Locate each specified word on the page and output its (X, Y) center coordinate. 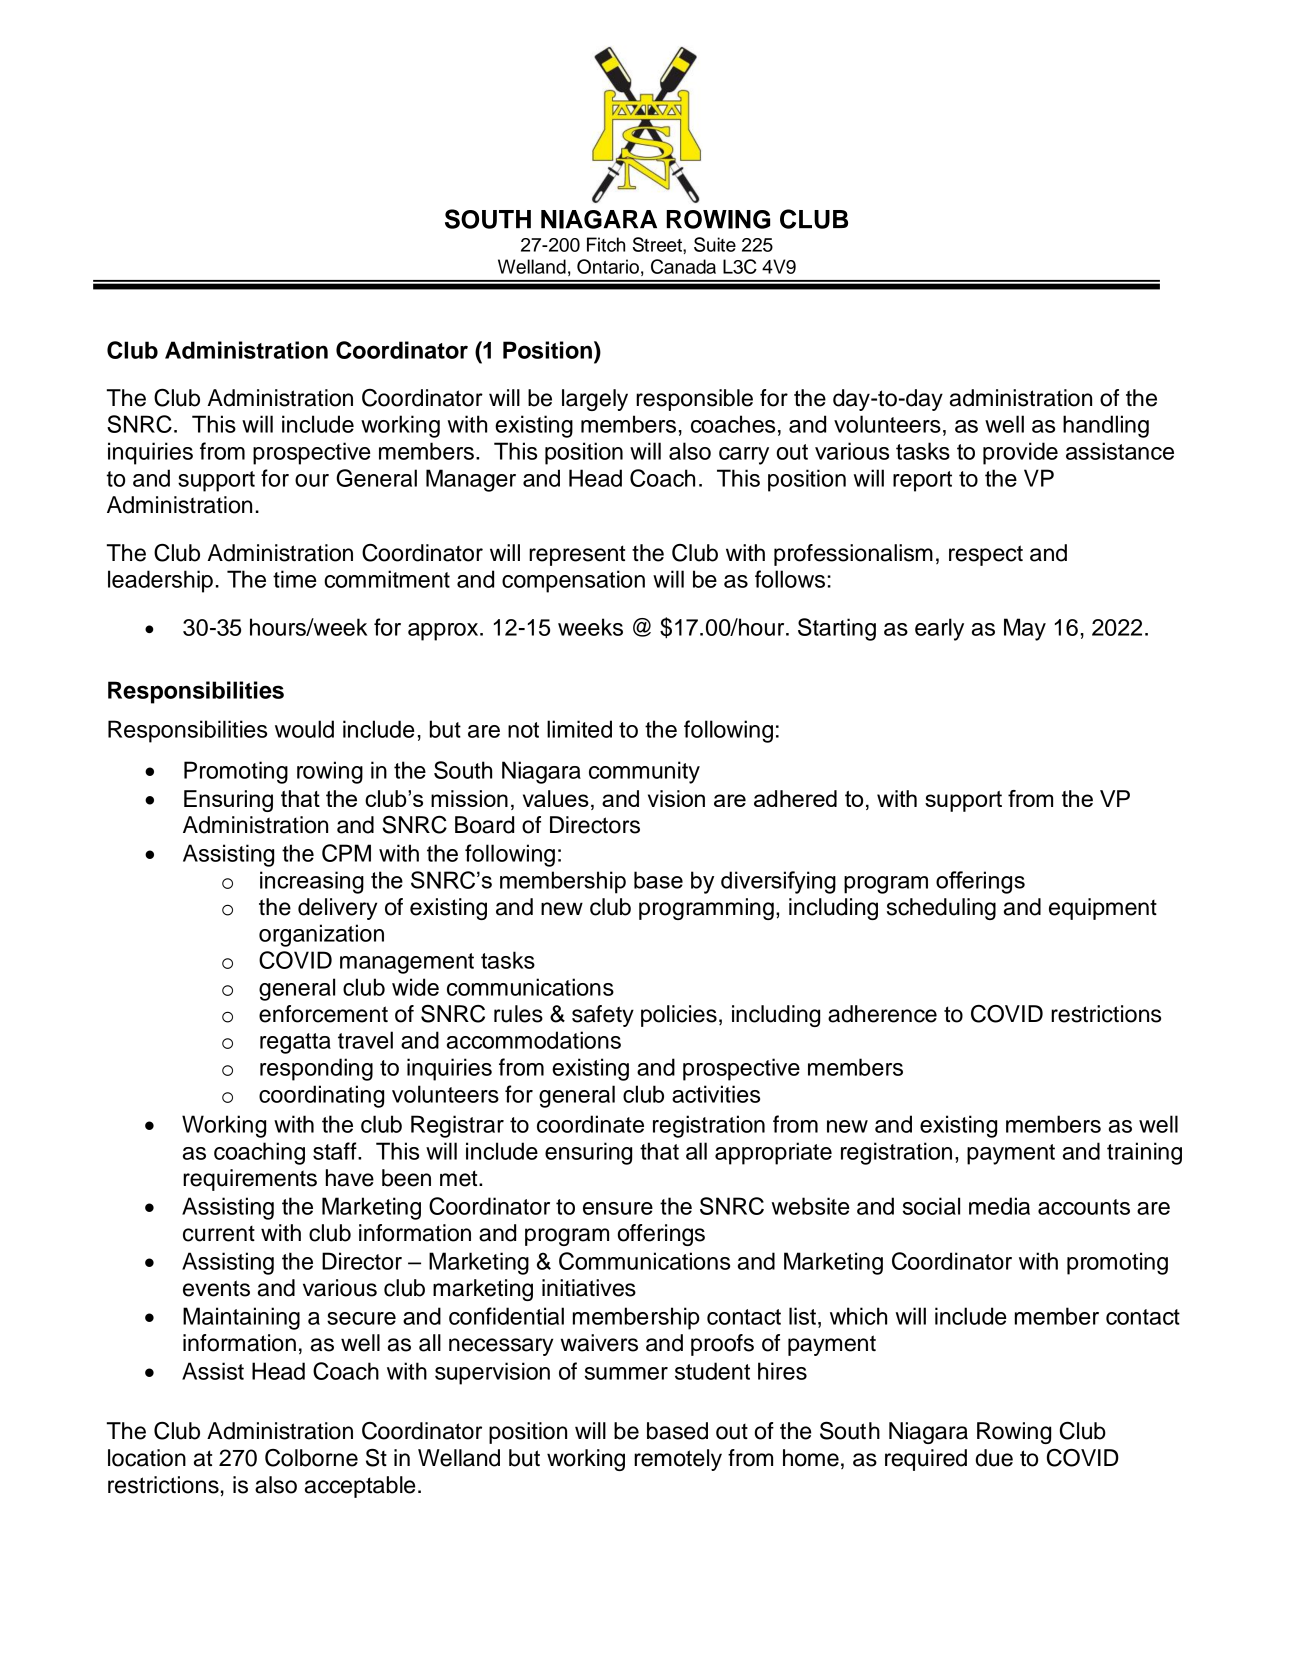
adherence (882, 1014)
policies (679, 1016)
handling (1106, 426)
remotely (678, 1460)
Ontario (608, 266)
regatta (295, 1043)
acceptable (360, 1487)
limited (579, 729)
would (304, 729)
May (1025, 629)
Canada (683, 266)
